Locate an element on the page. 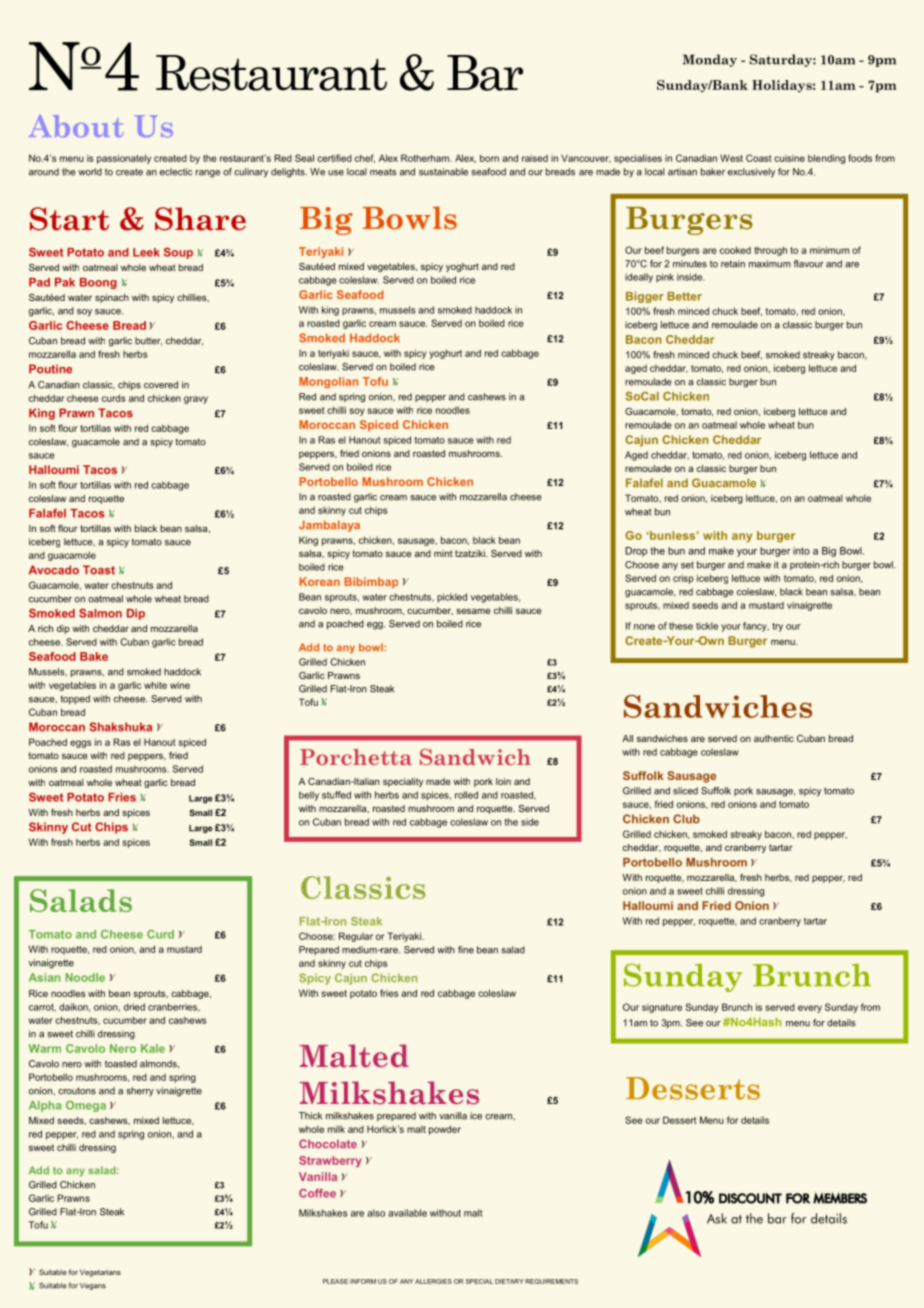 The image size is (924, 1308). ALLERGIES is located at coordinates (433, 1281).
